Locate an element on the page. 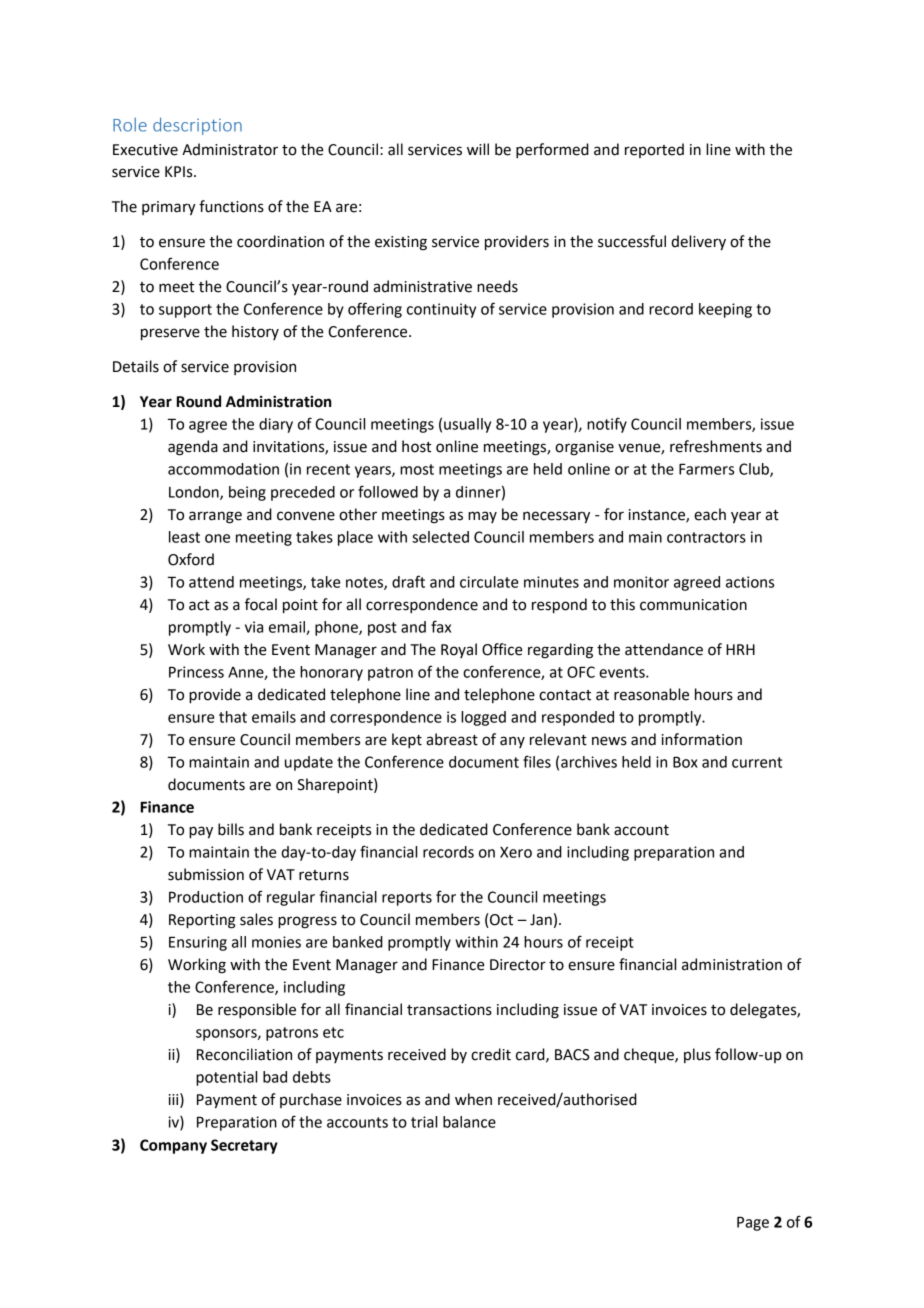 The image size is (924, 1308). will is located at coordinates (478, 149).
